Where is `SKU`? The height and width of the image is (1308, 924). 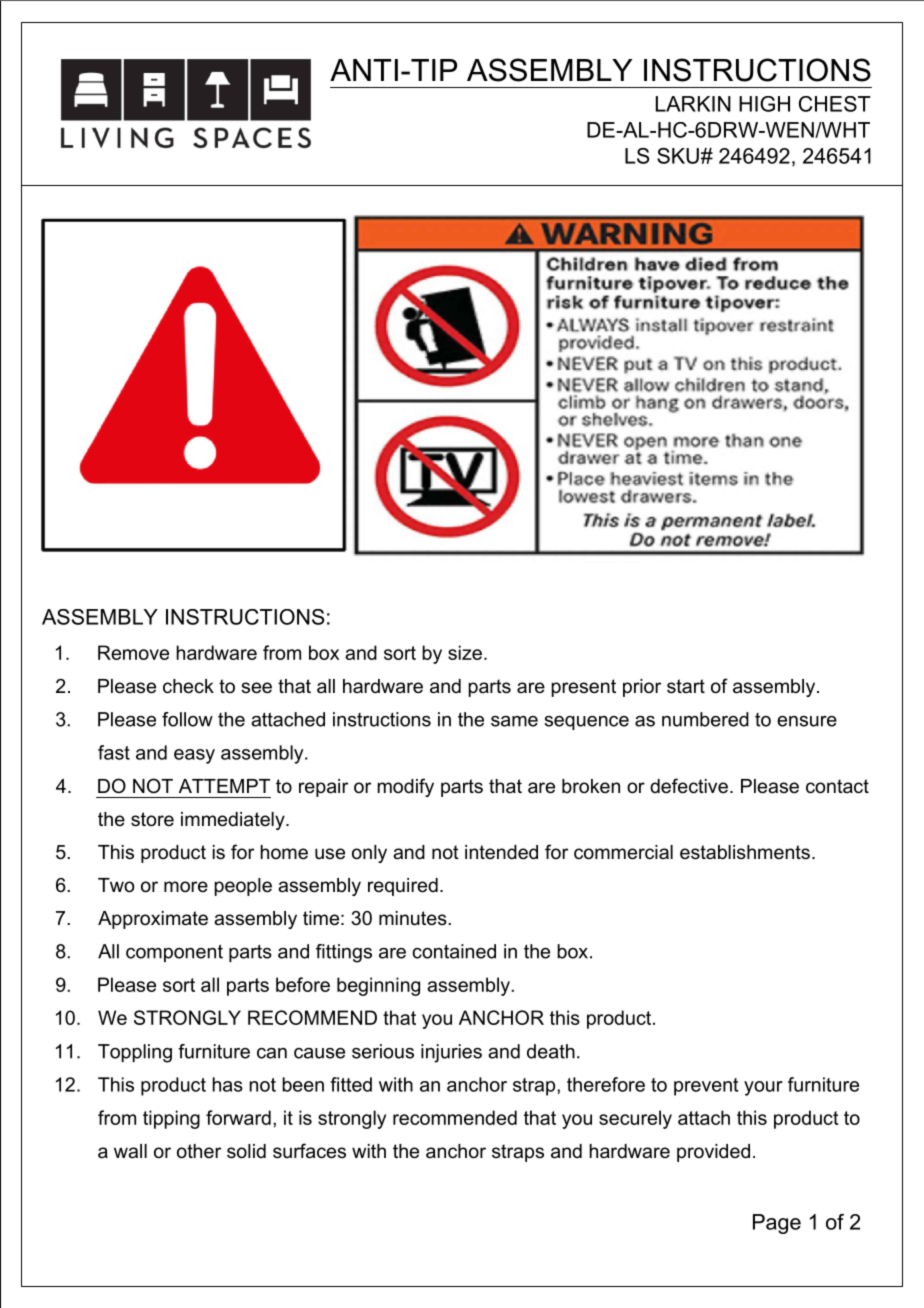
SKU is located at coordinates (678, 156).
